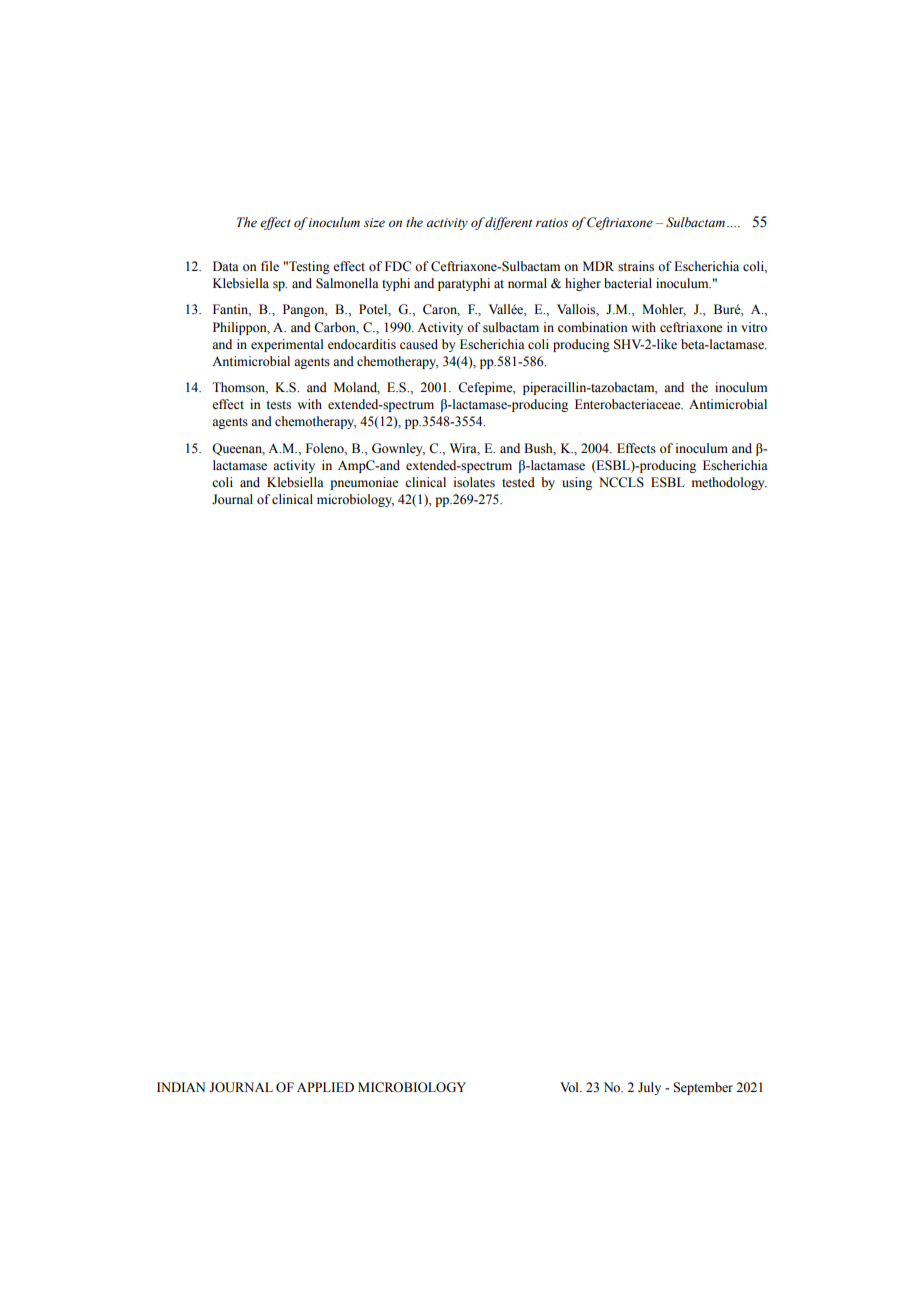 Image resolution: width=924 pixels, height=1308 pixels. Describe the element at coordinates (649, 1088) in the document. I see `July` at that location.
